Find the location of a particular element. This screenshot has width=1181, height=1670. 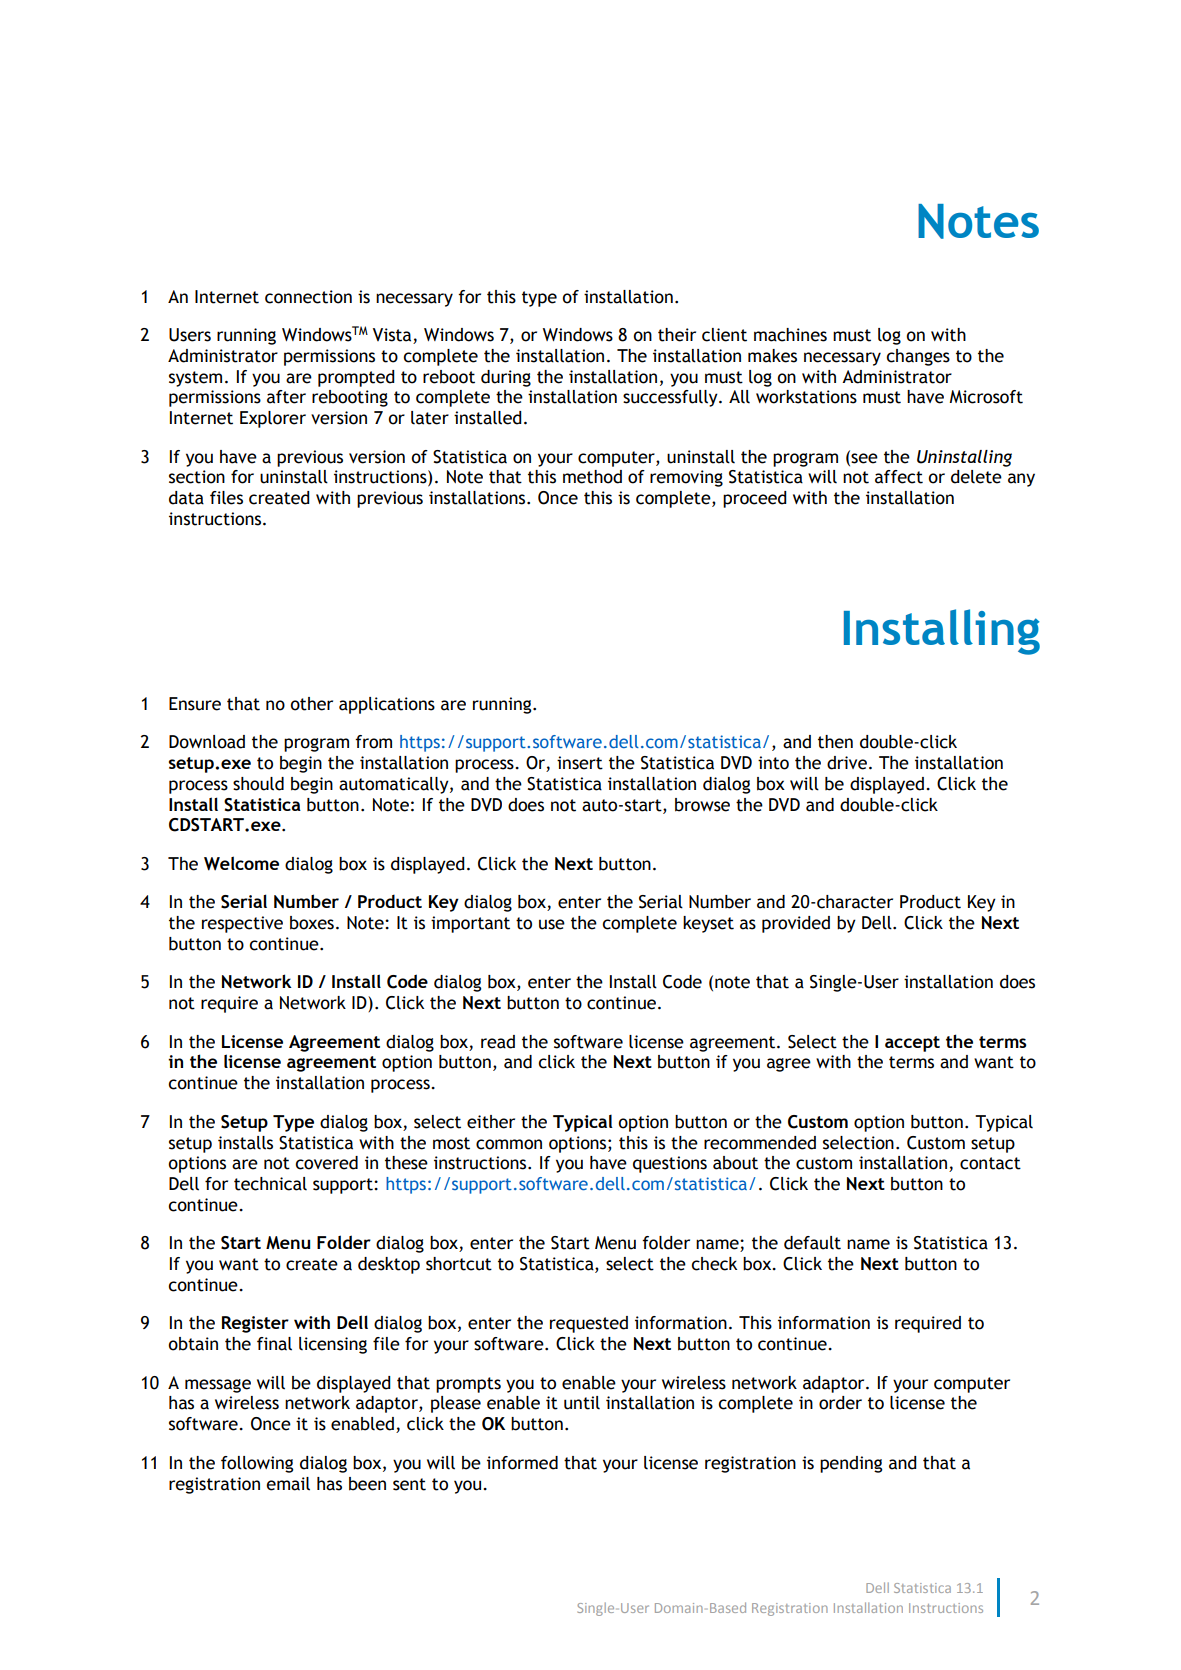

connection is located at coordinates (308, 297).
